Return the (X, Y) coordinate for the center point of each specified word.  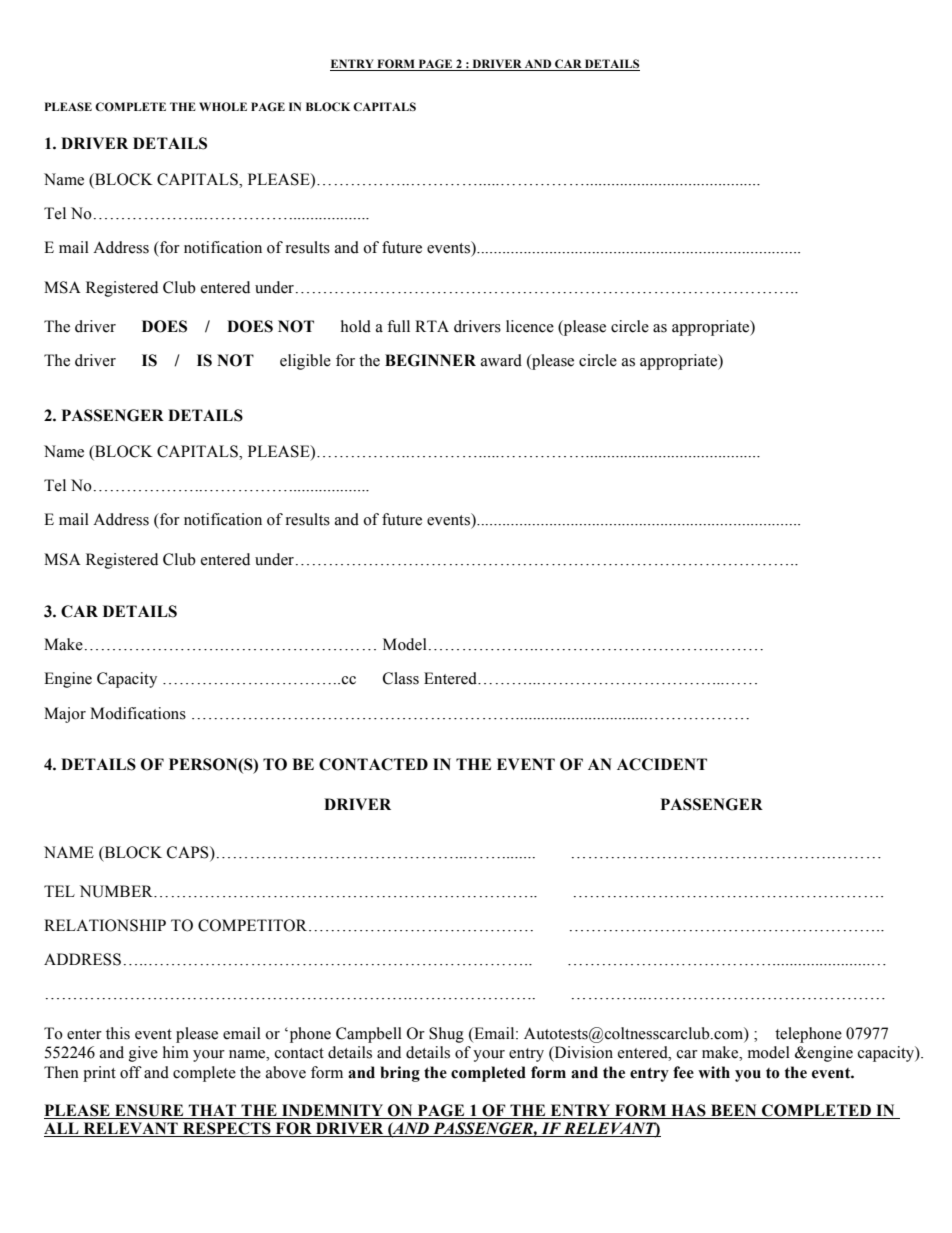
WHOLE (223, 106)
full (398, 326)
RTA (432, 326)
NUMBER (117, 891)
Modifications (138, 713)
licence (530, 326)
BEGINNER (430, 360)
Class (401, 678)
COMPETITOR (254, 925)
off (131, 1072)
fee (683, 1072)
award (501, 360)
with (714, 1072)
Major (65, 715)
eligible (305, 362)
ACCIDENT (662, 764)
